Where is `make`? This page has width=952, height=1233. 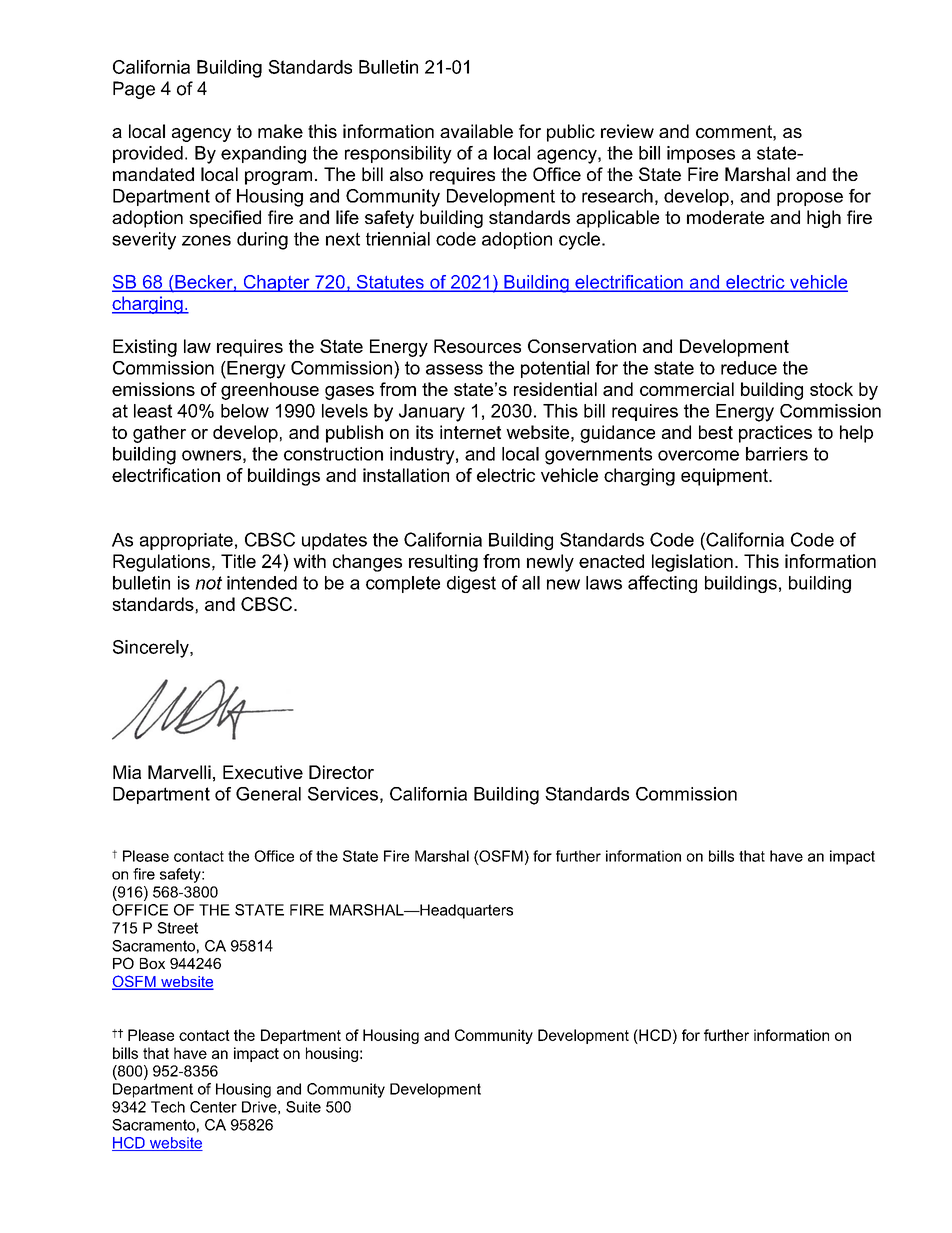
make is located at coordinates (280, 131).
